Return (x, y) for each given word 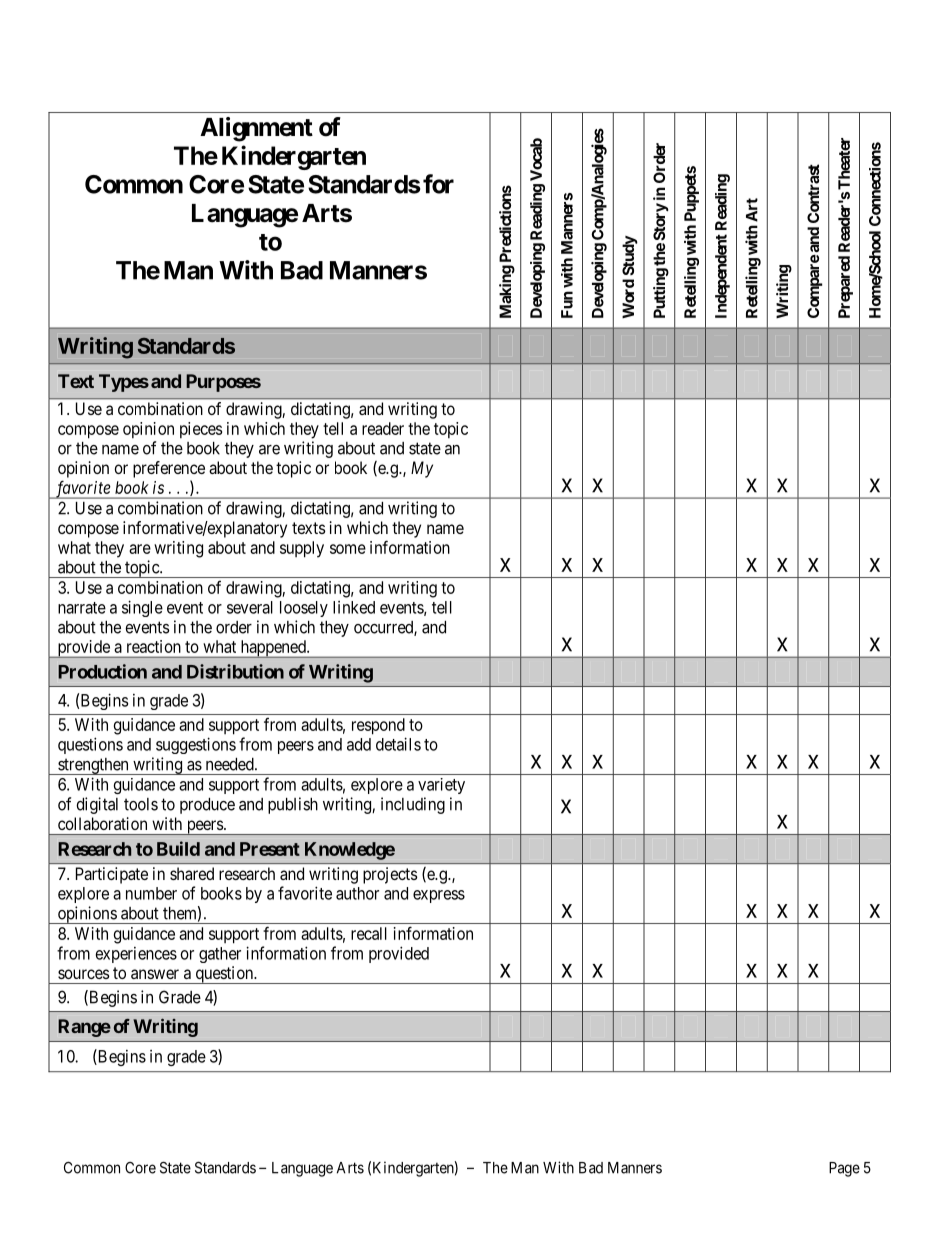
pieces (201, 430)
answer (155, 974)
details (398, 744)
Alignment (256, 129)
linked (354, 607)
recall (369, 933)
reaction (154, 646)
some (348, 549)
